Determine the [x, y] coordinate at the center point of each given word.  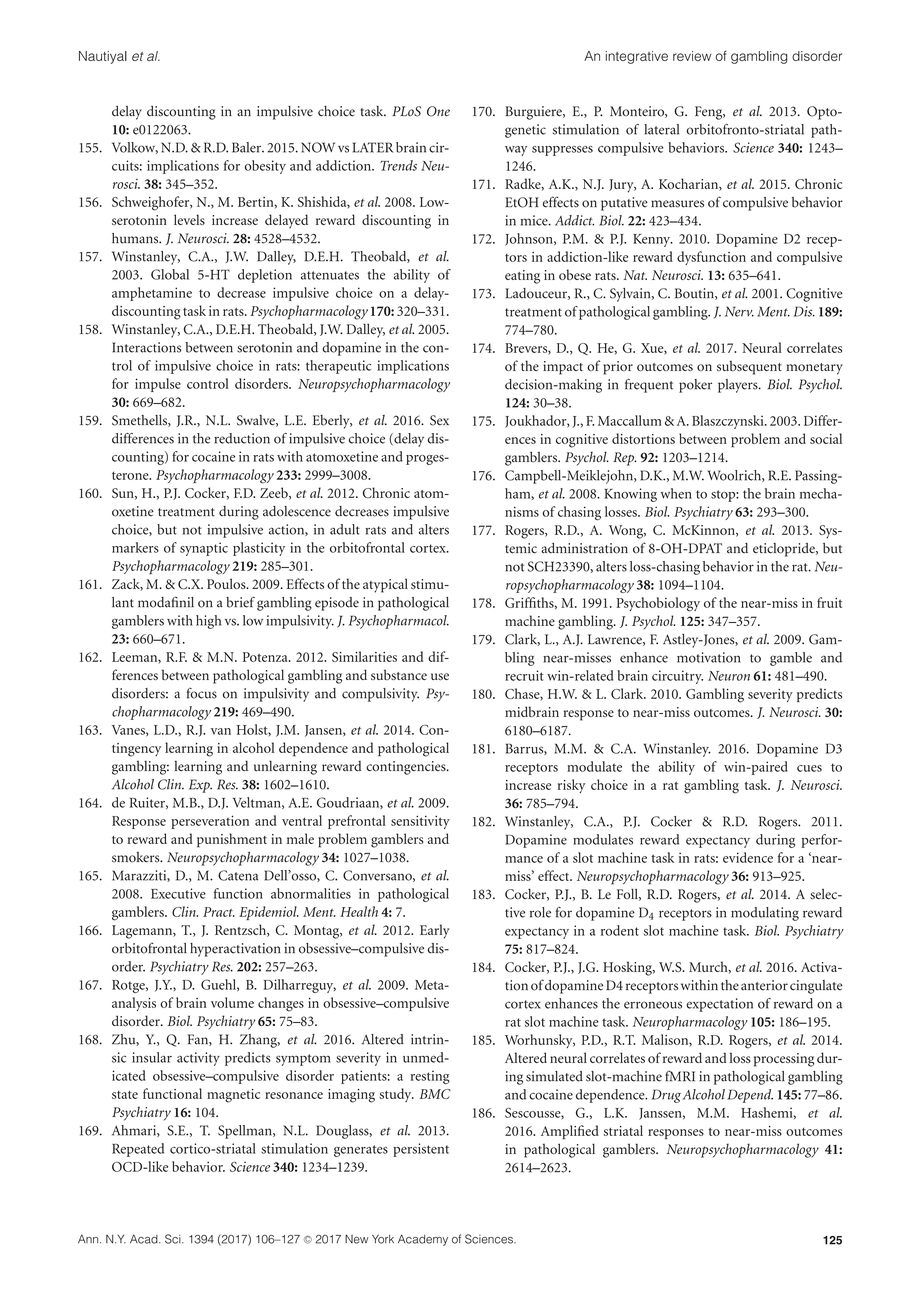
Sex [439, 420]
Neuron [729, 676]
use [440, 676]
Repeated [138, 1150]
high [208, 622]
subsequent [749, 367]
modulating [765, 914]
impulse [158, 385]
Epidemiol [269, 913]
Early [435, 931]
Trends [398, 165]
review [692, 56]
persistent [421, 1150]
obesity [265, 167]
